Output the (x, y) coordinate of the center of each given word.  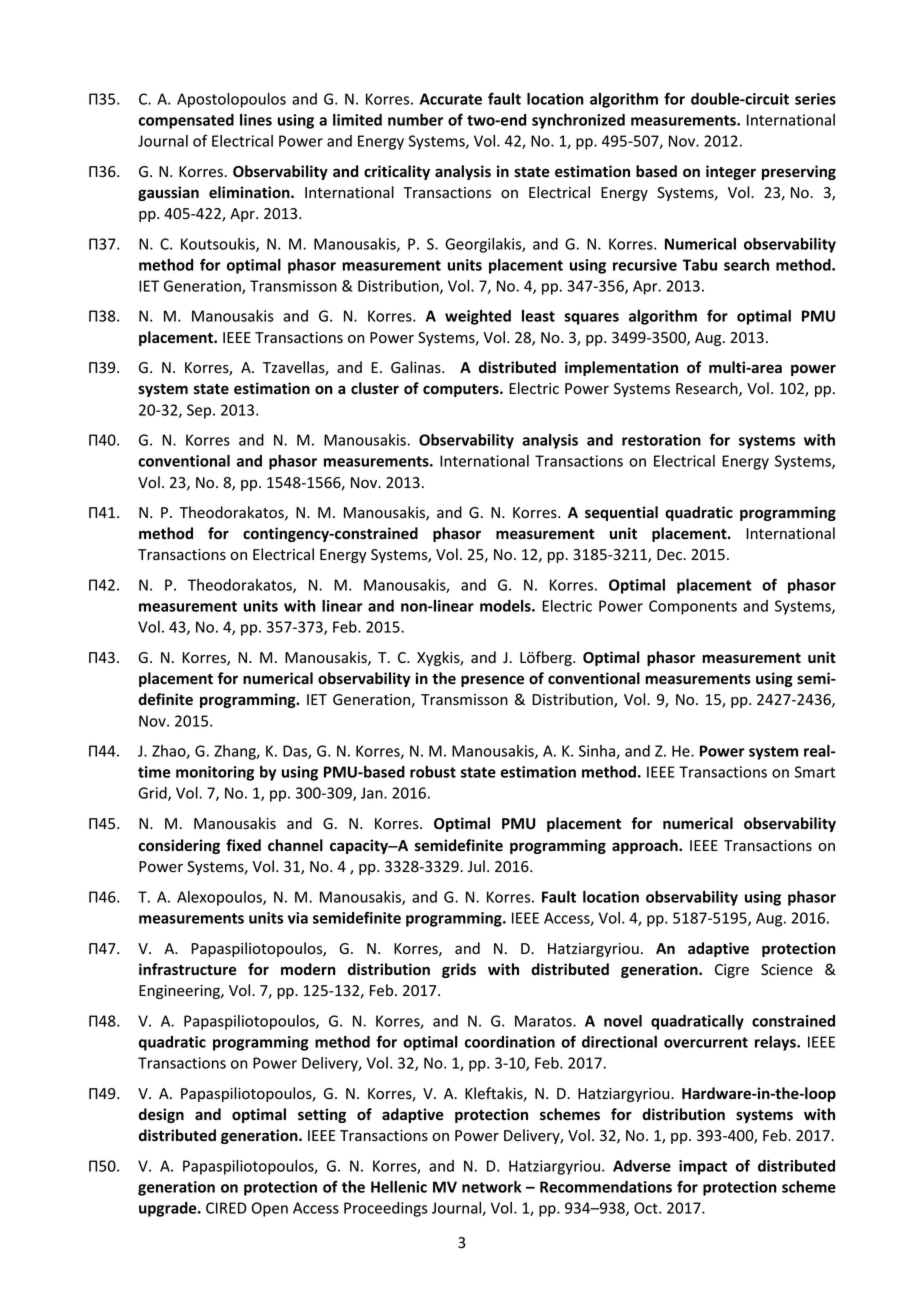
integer (731, 172)
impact (703, 1167)
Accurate (451, 99)
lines (256, 120)
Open (270, 1209)
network (491, 1187)
